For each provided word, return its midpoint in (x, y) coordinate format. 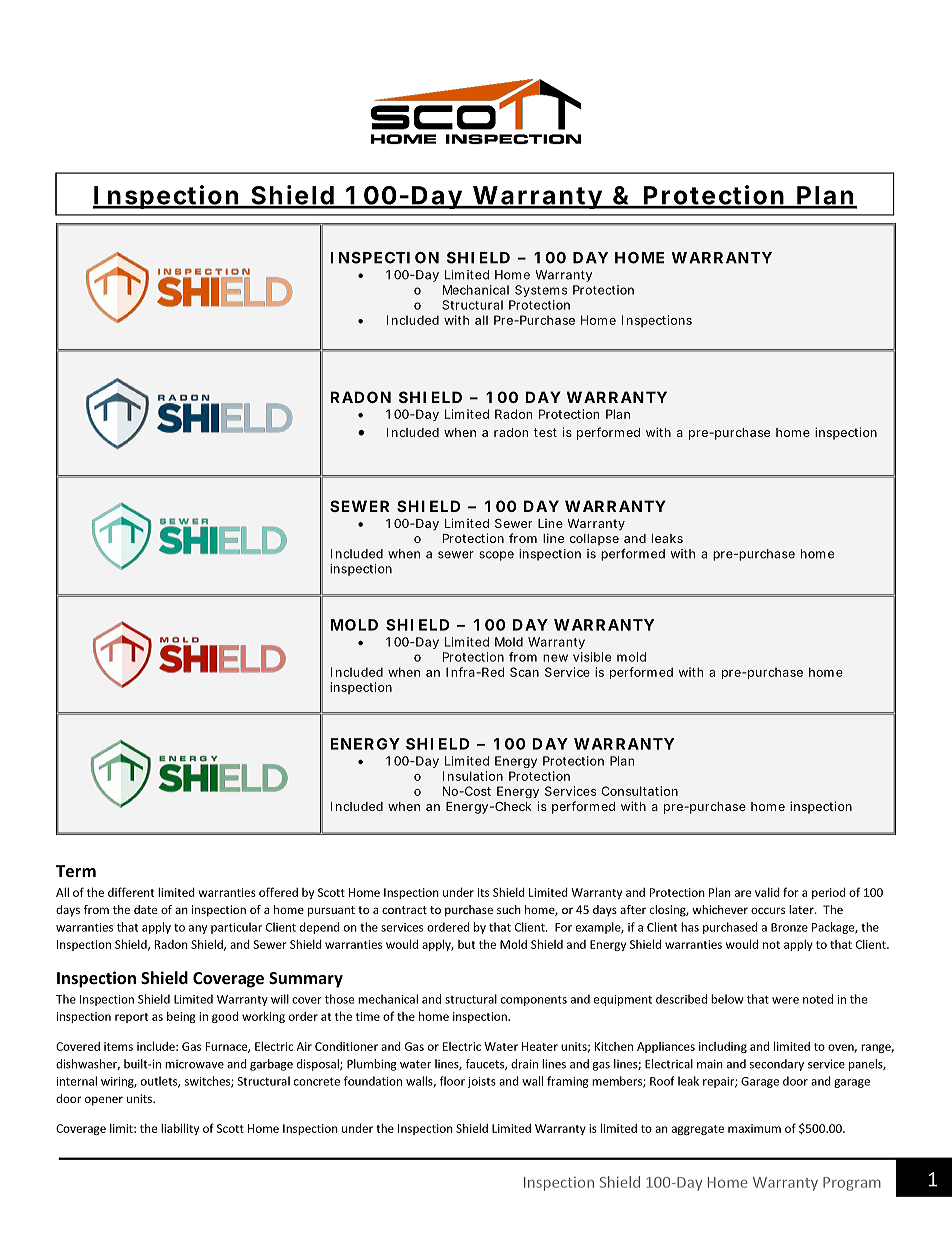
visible (592, 657)
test (545, 432)
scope (496, 556)
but (466, 944)
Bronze (789, 927)
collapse (594, 539)
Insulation (473, 776)
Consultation (640, 791)
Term (76, 871)
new (555, 658)
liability (180, 1129)
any (198, 929)
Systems (541, 291)
